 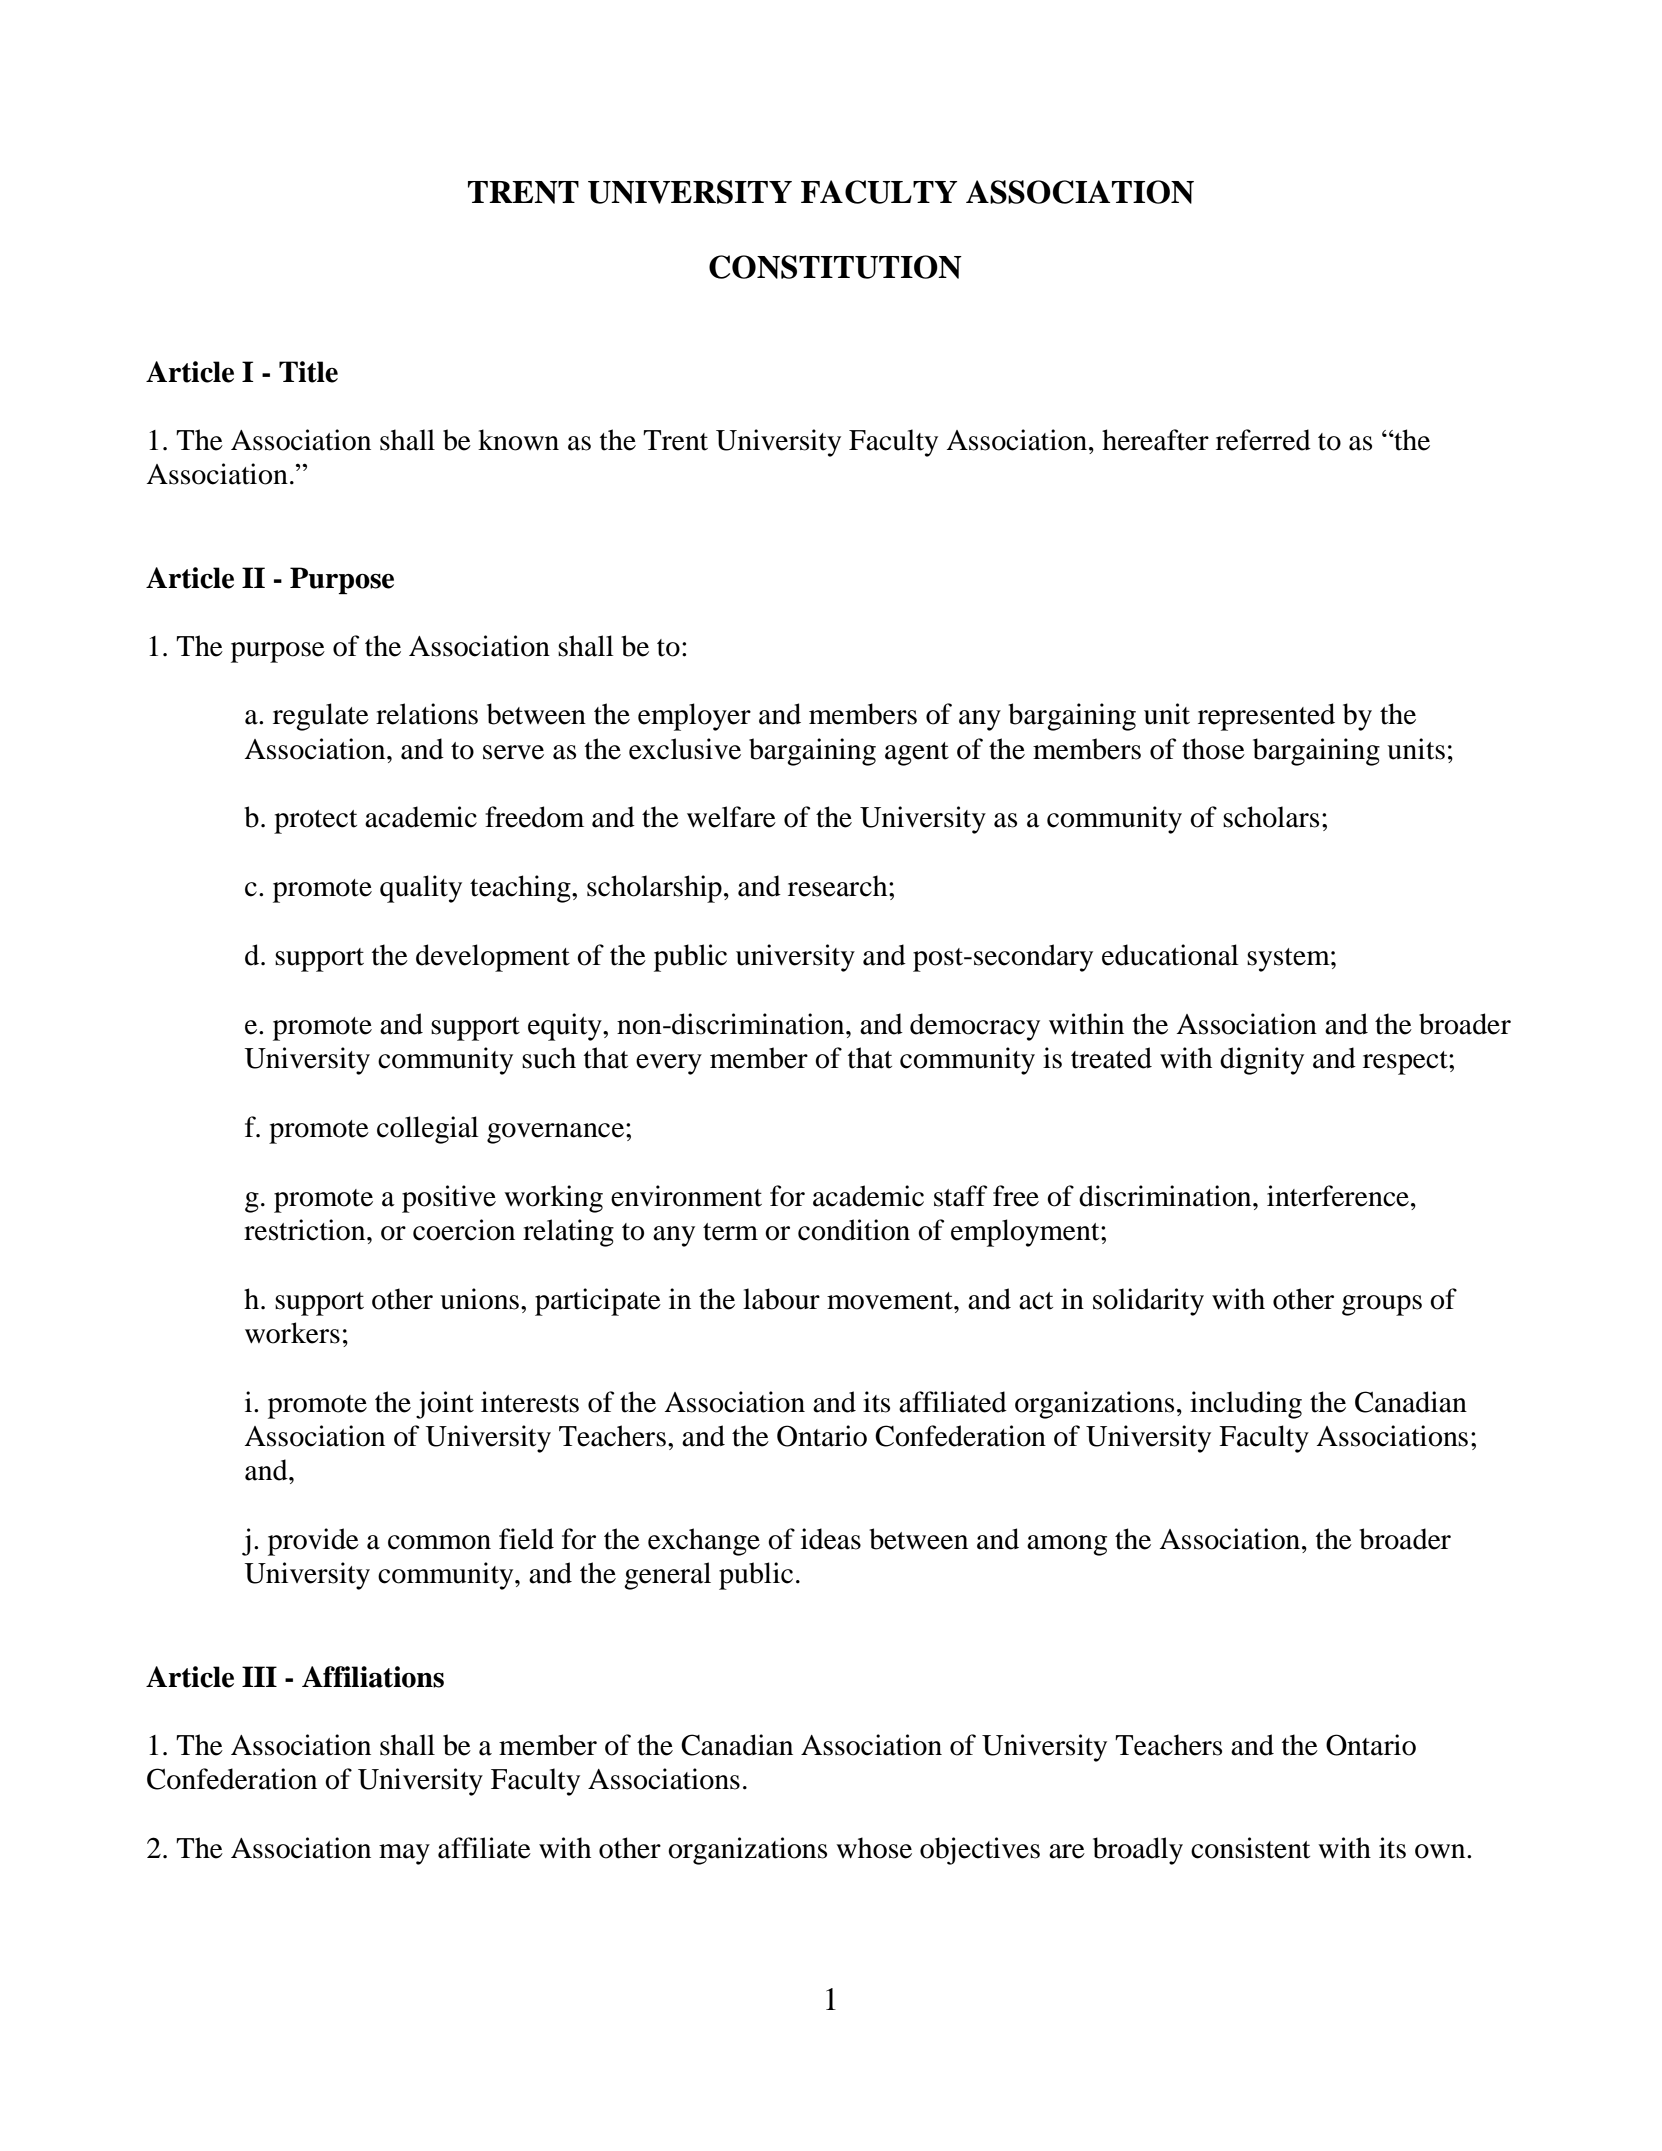 I want to click on Title, so click(x=308, y=372).
